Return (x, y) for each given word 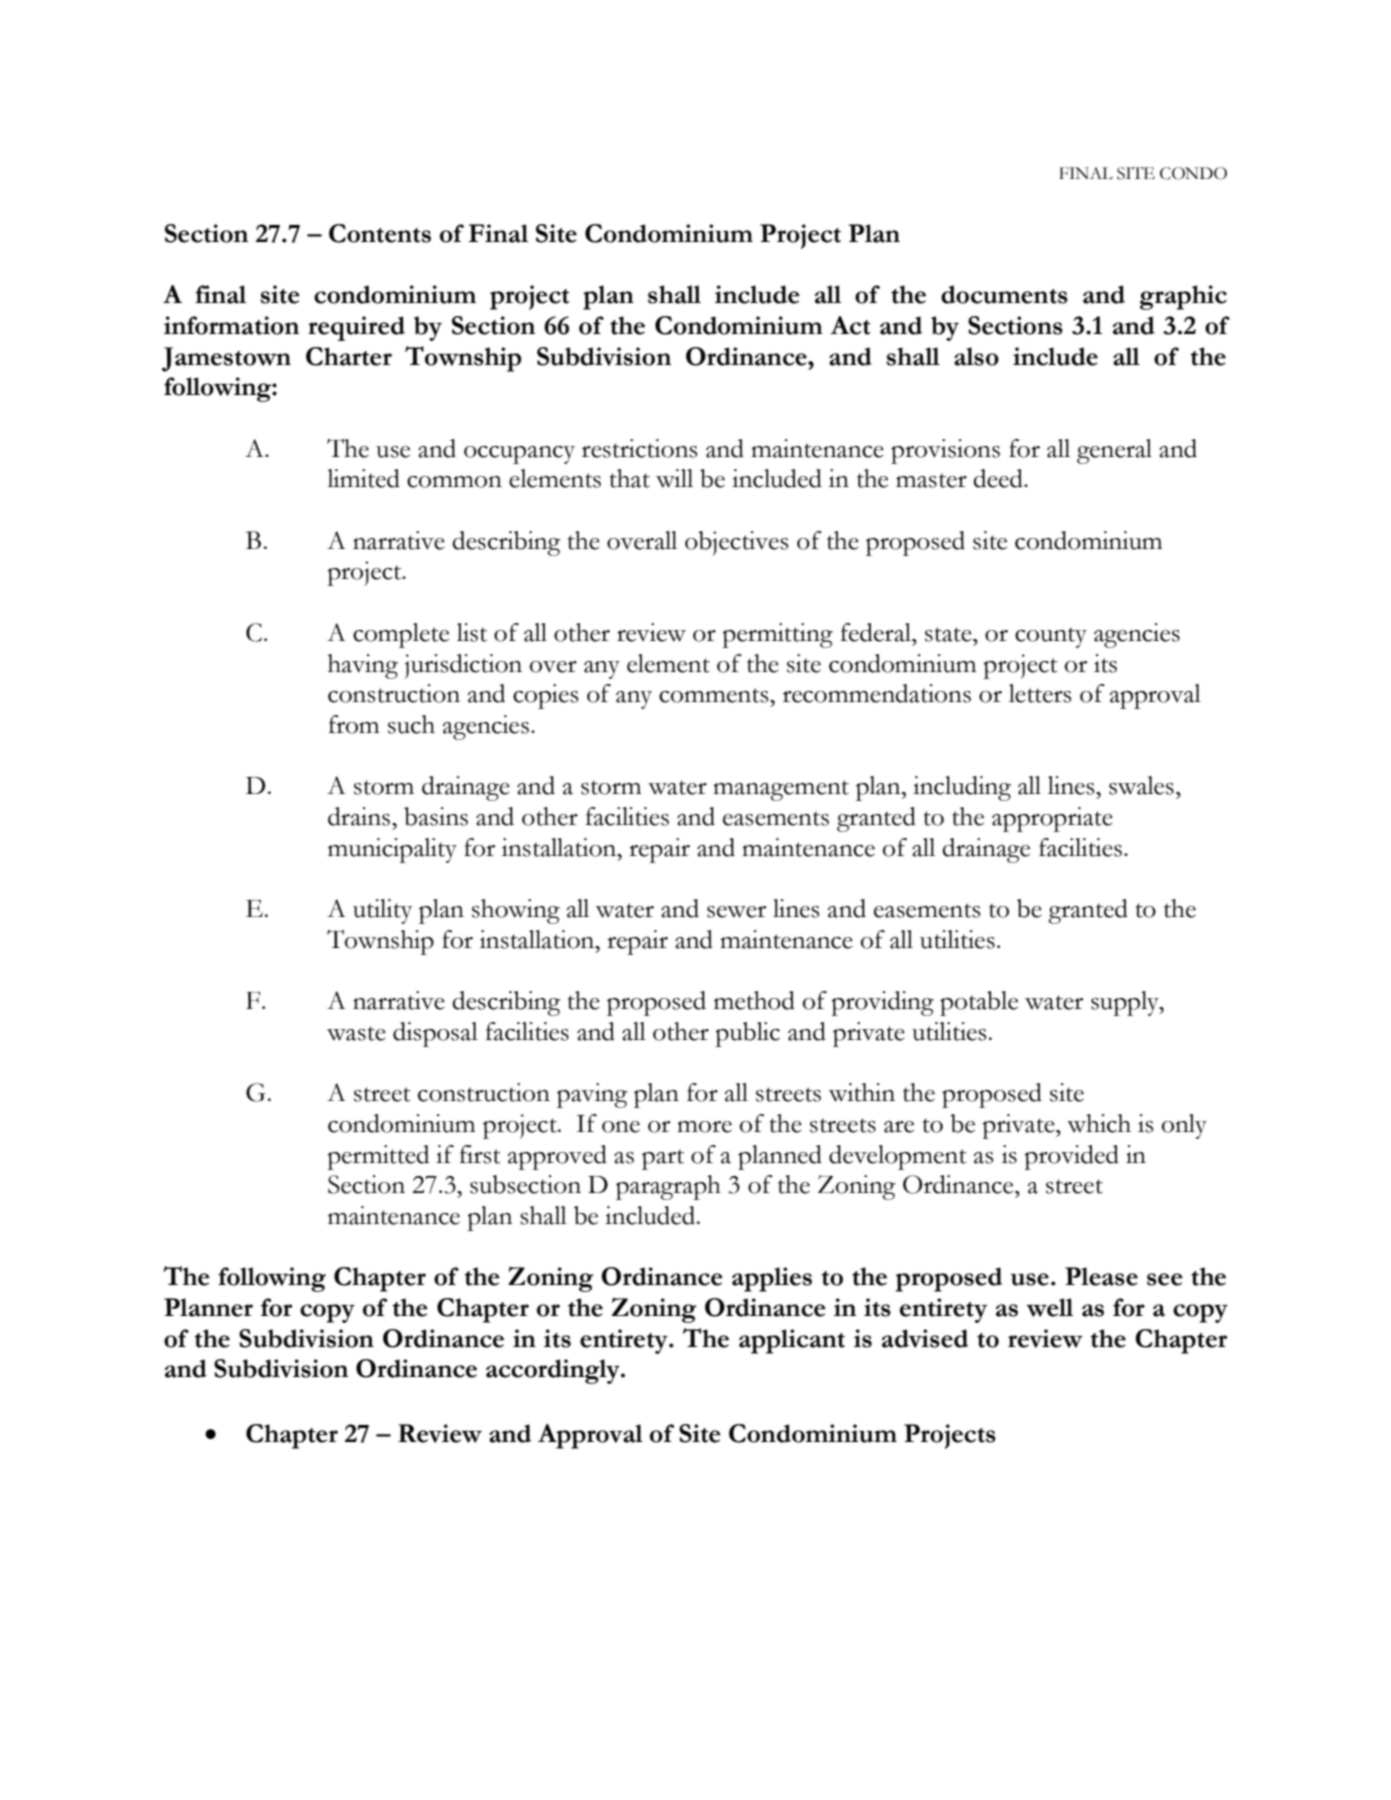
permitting (777, 635)
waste (356, 1033)
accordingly (554, 1371)
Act (850, 325)
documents (1004, 294)
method (754, 1000)
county (1051, 637)
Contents (380, 233)
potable (979, 1003)
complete (401, 635)
